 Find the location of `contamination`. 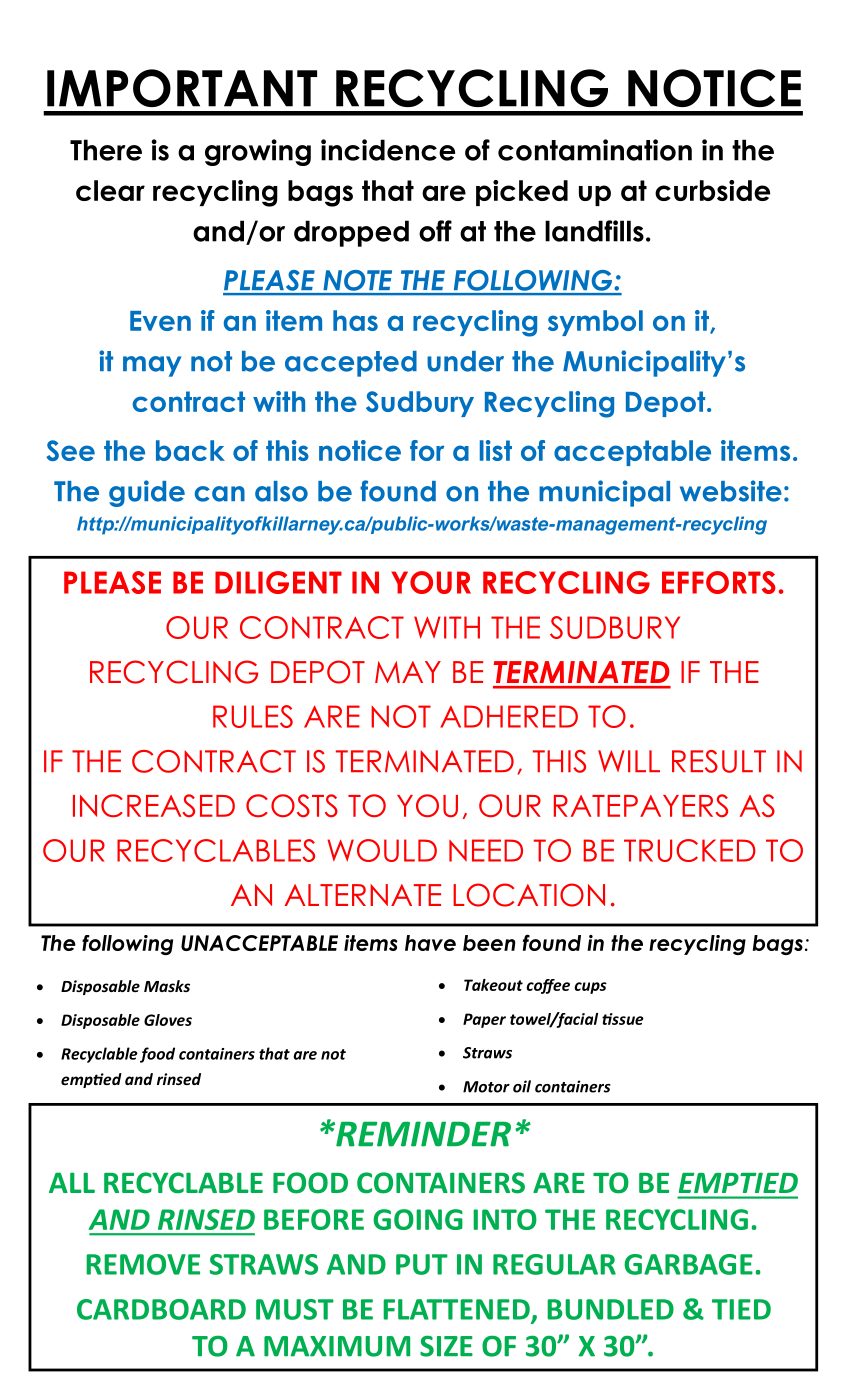

contamination is located at coordinates (595, 150).
